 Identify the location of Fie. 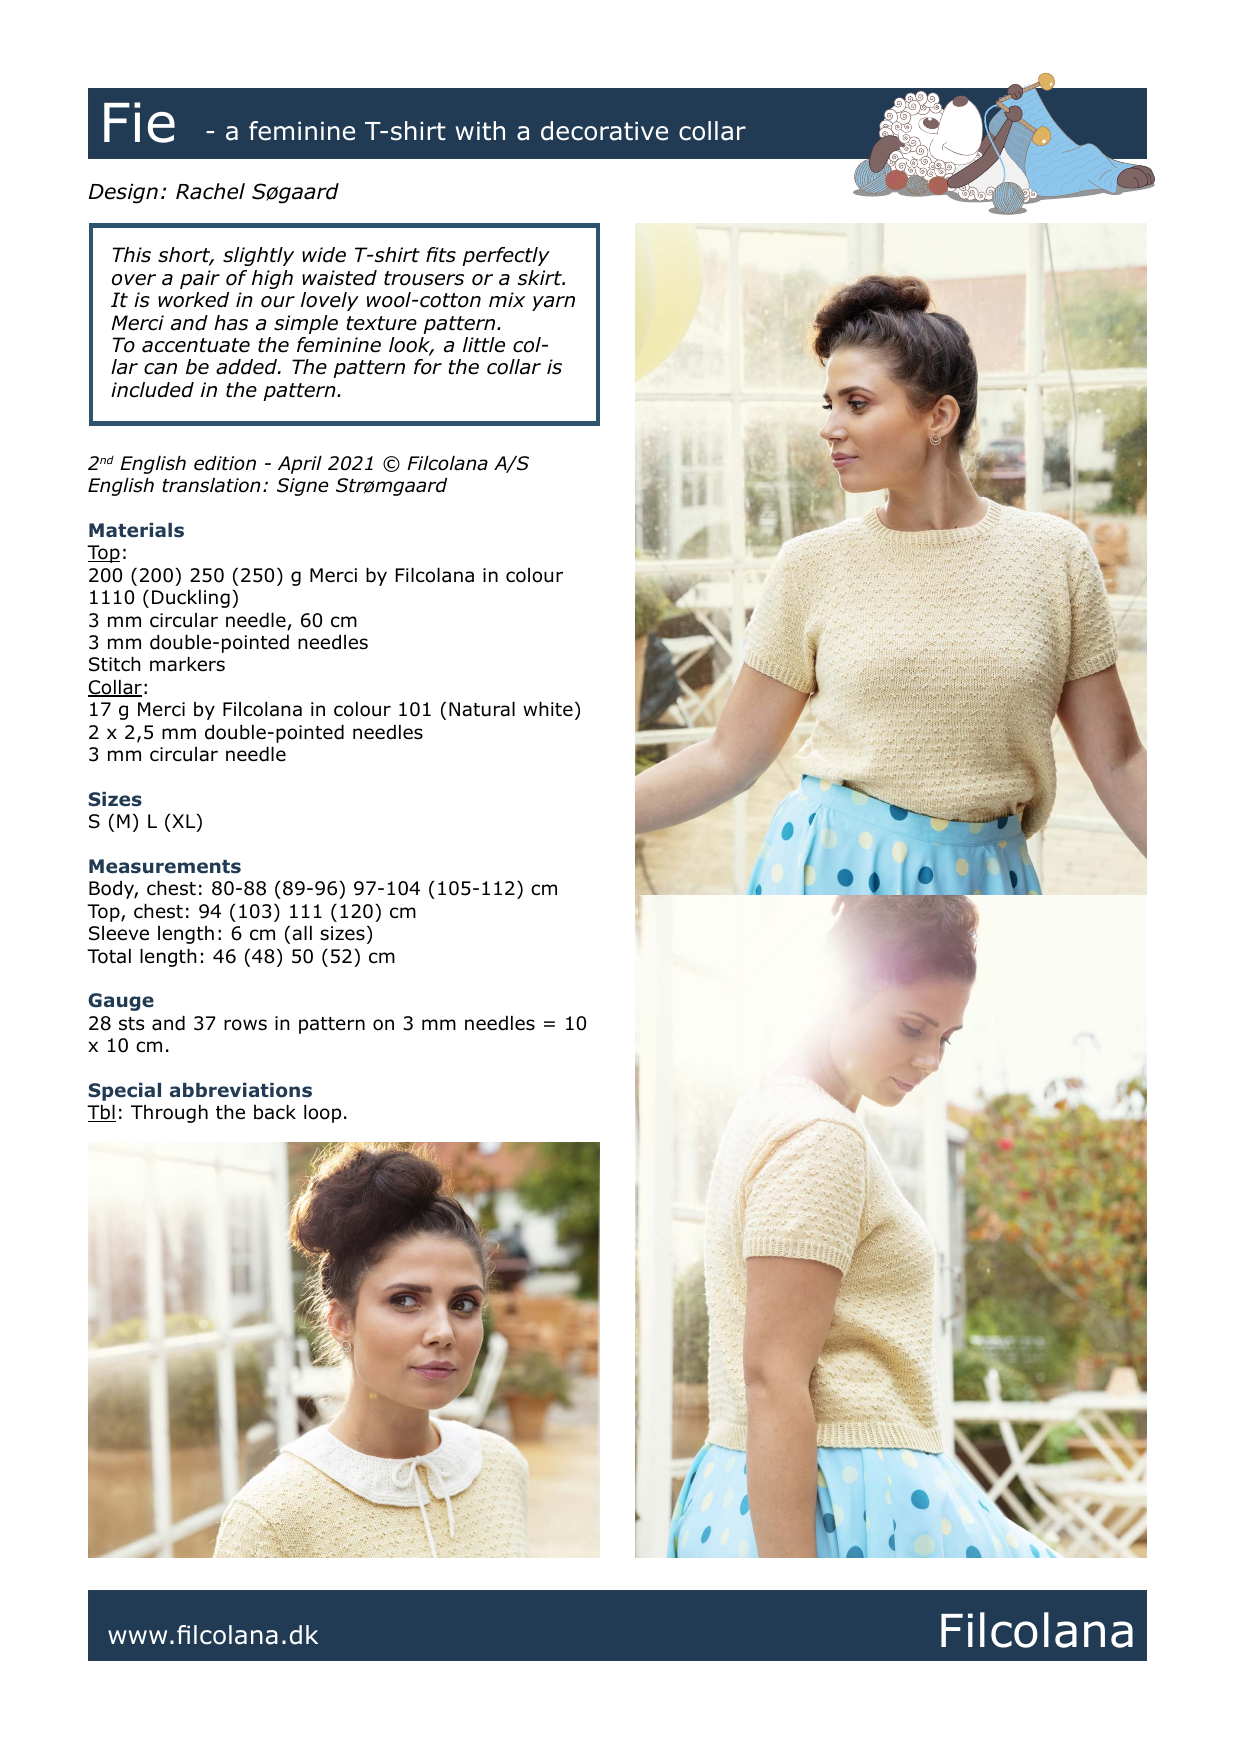
(139, 122).
